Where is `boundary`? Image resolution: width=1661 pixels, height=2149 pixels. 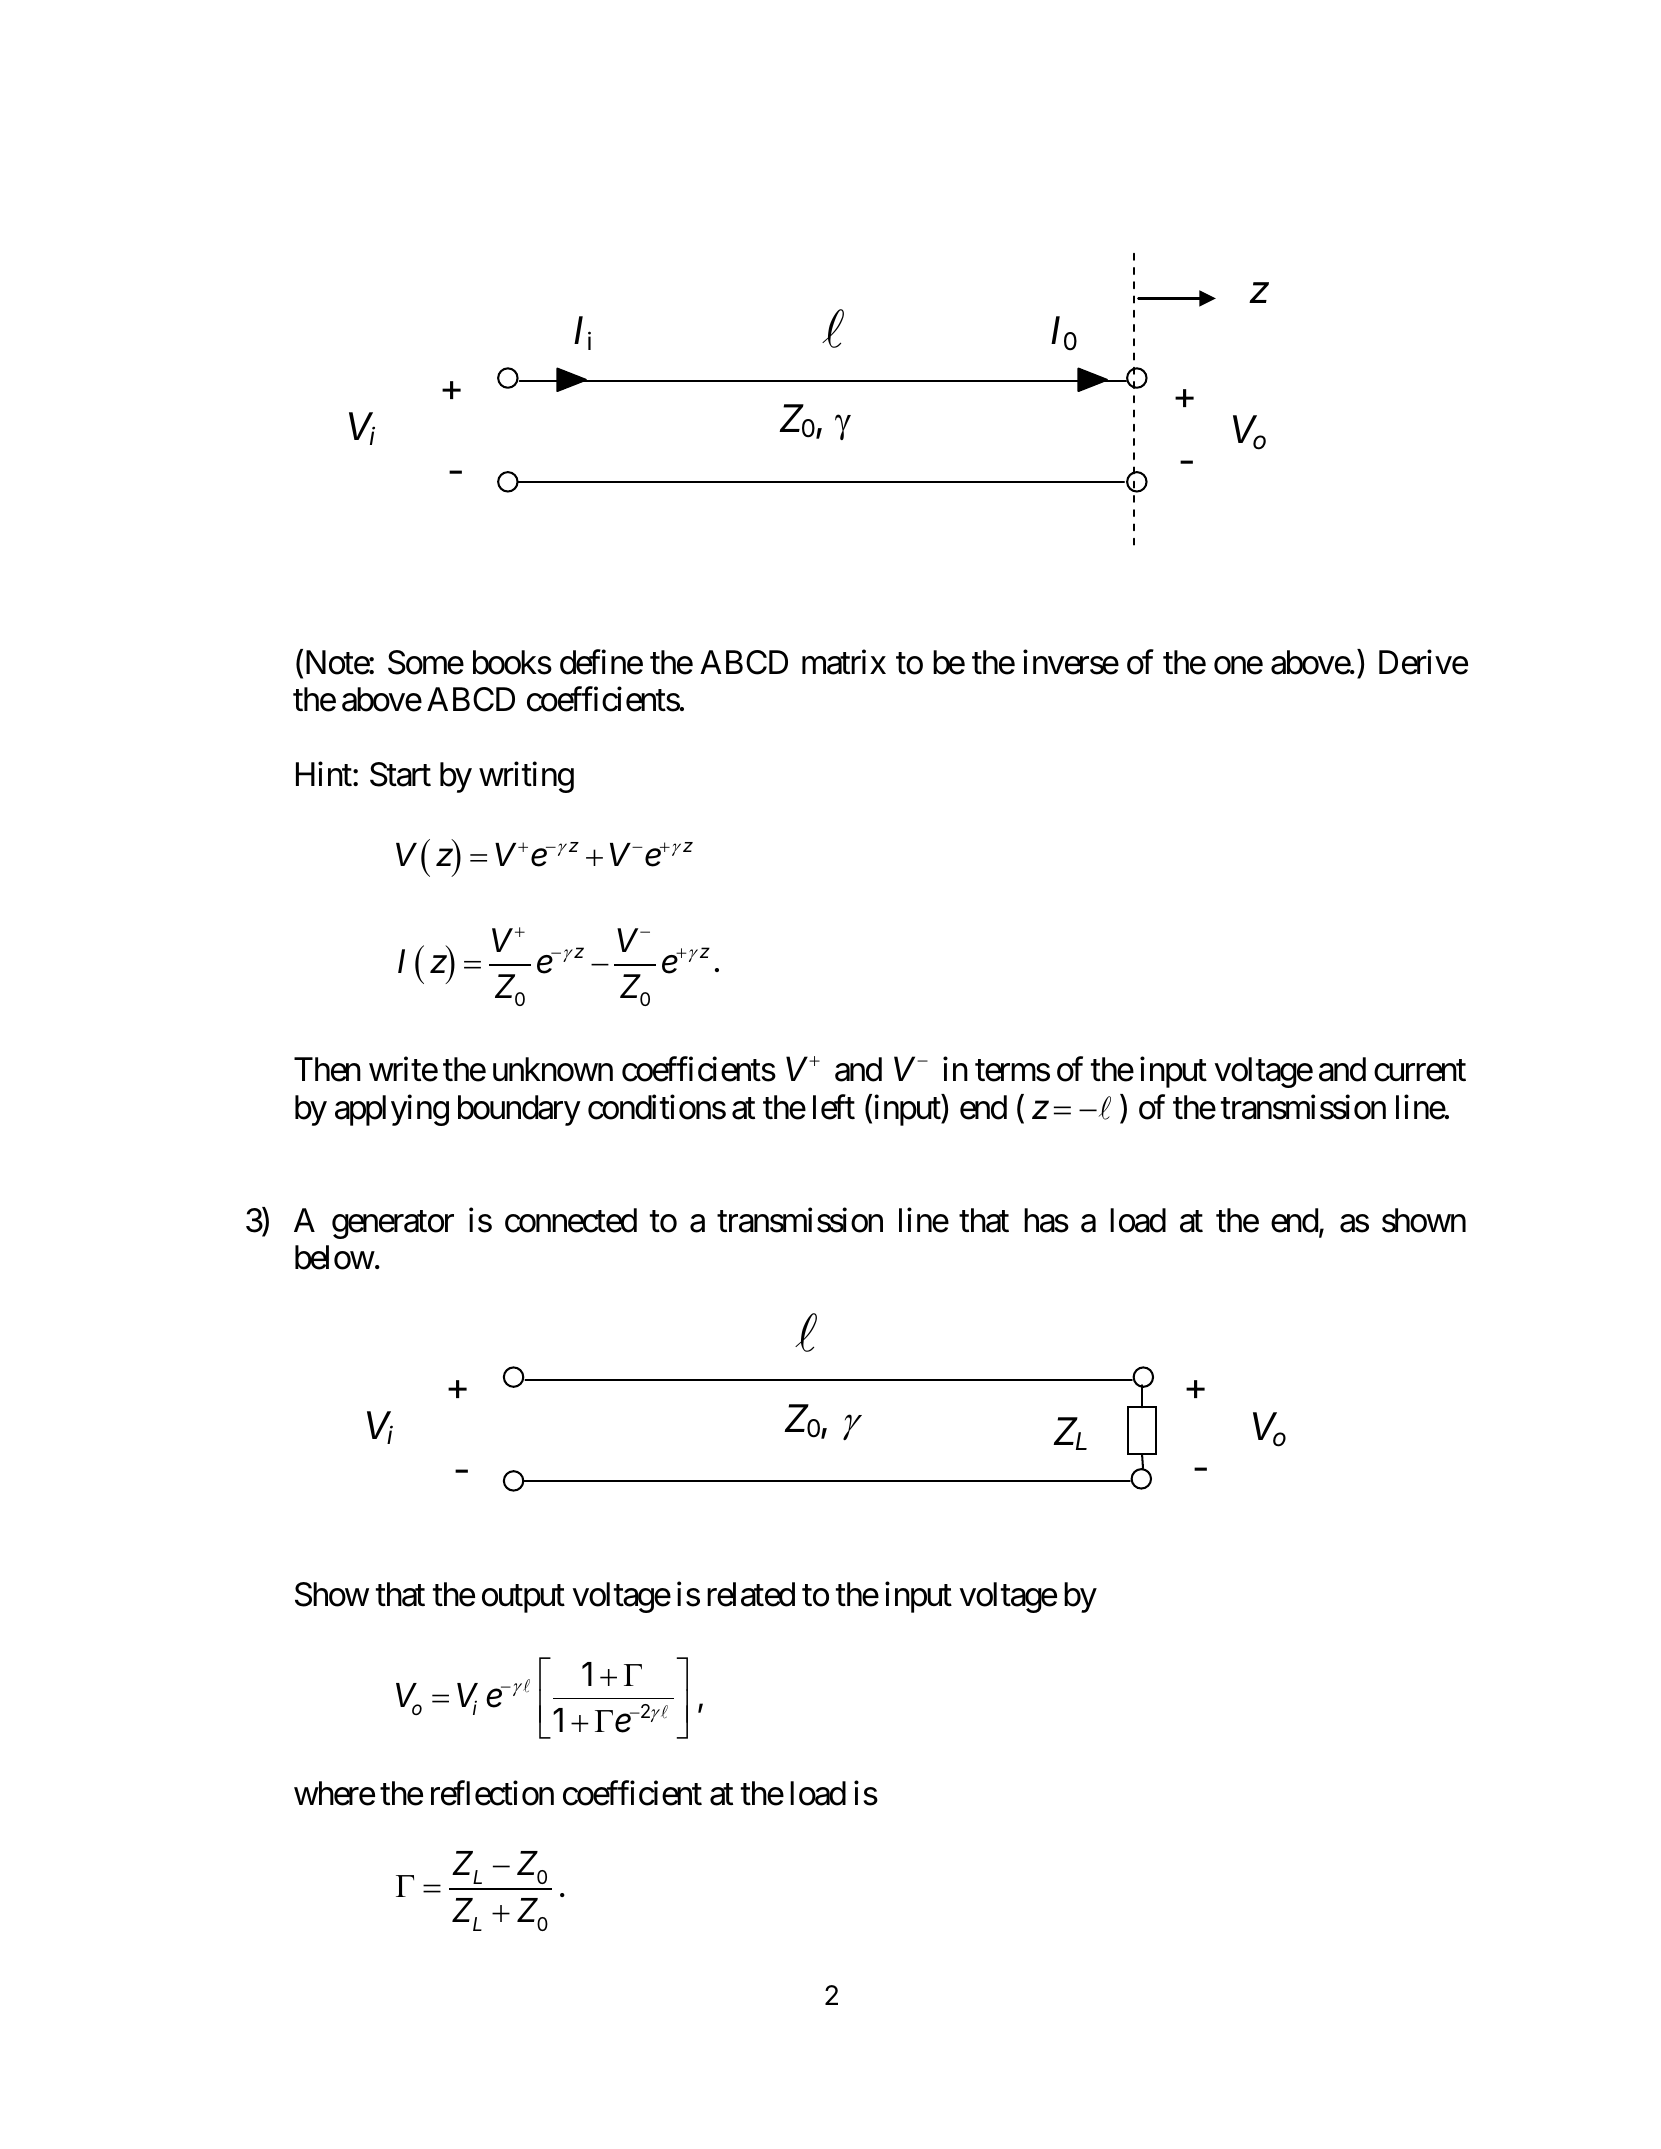 boundary is located at coordinates (519, 1110).
